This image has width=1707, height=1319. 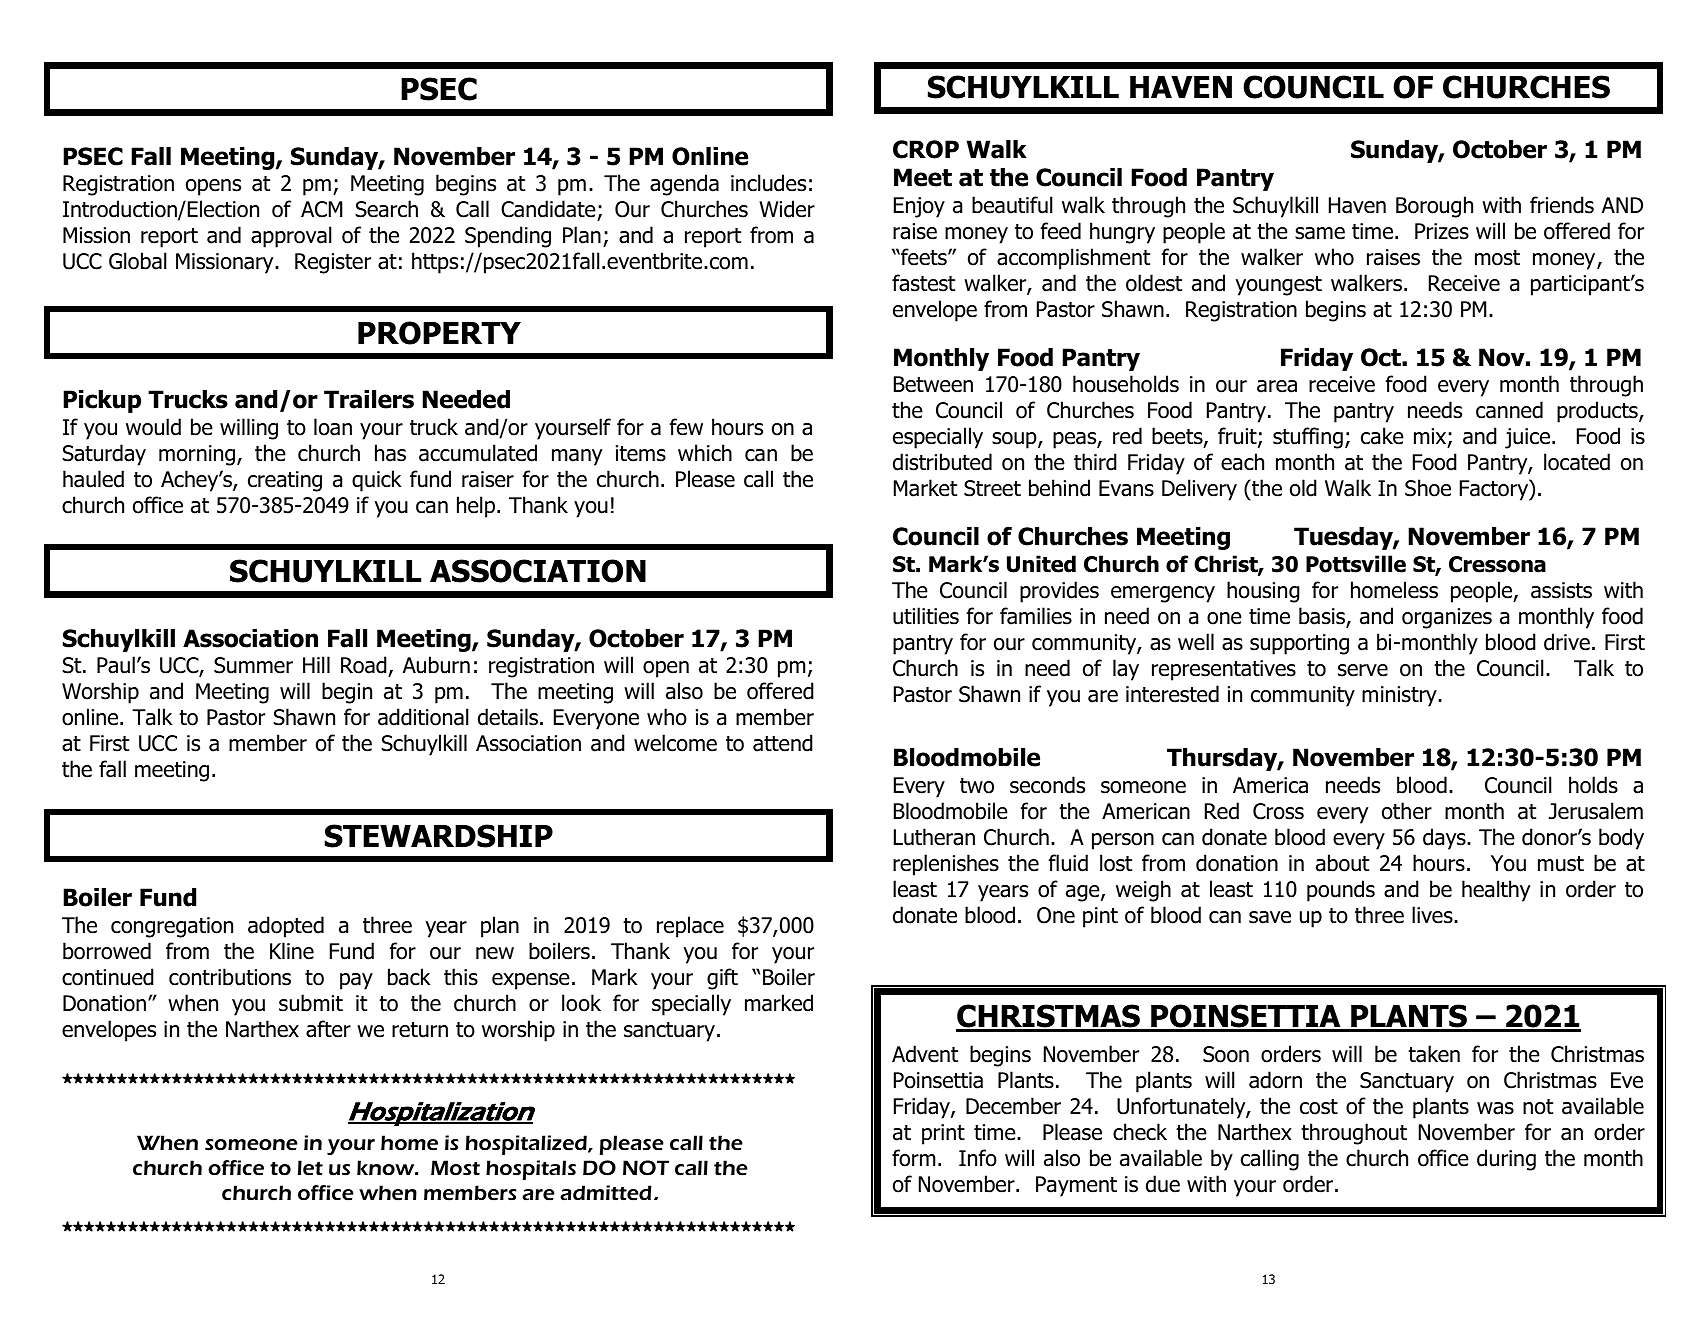 What do you see at coordinates (322, 209) in the image?
I see `ACM` at bounding box center [322, 209].
